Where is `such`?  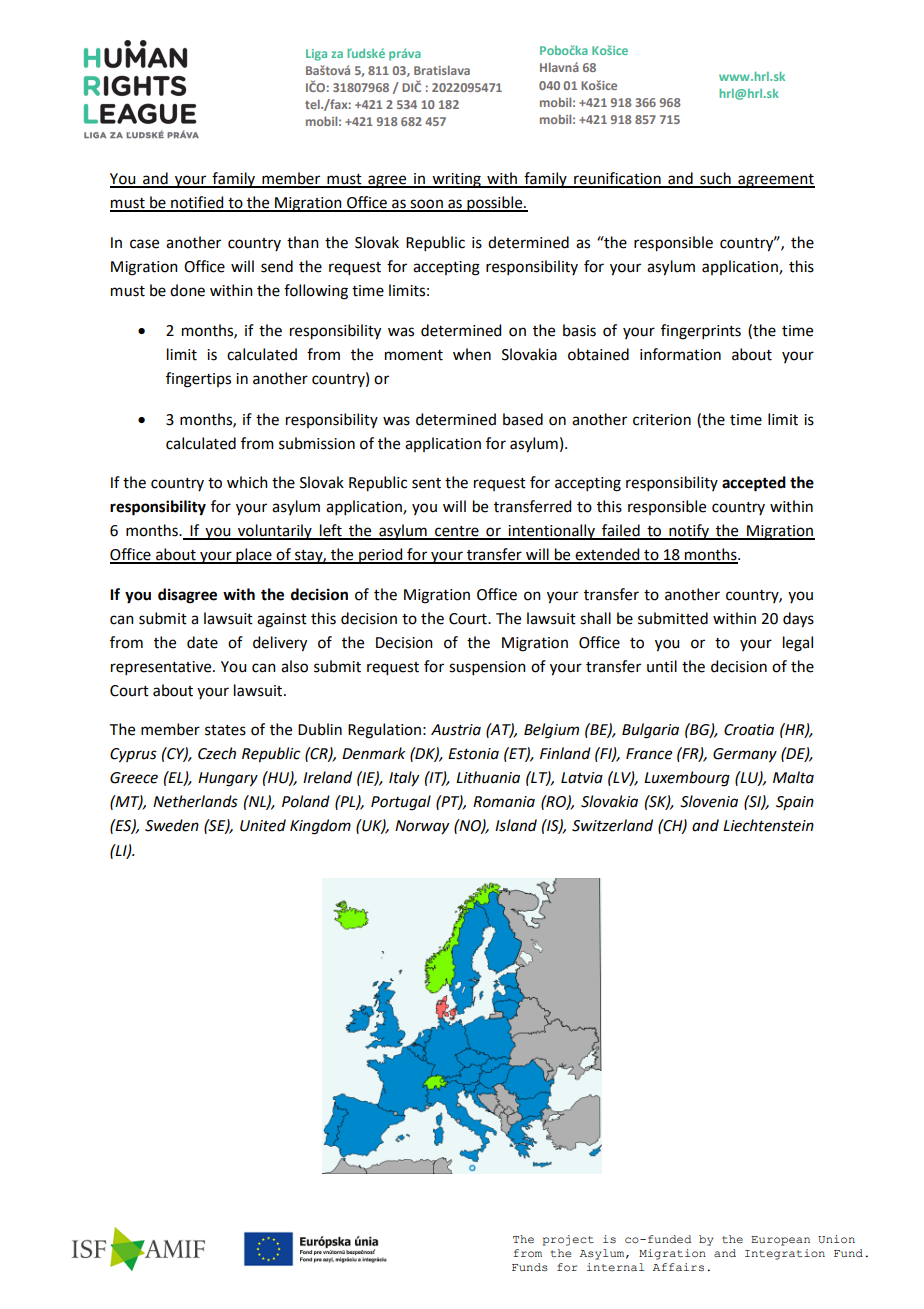
such is located at coordinates (715, 179).
